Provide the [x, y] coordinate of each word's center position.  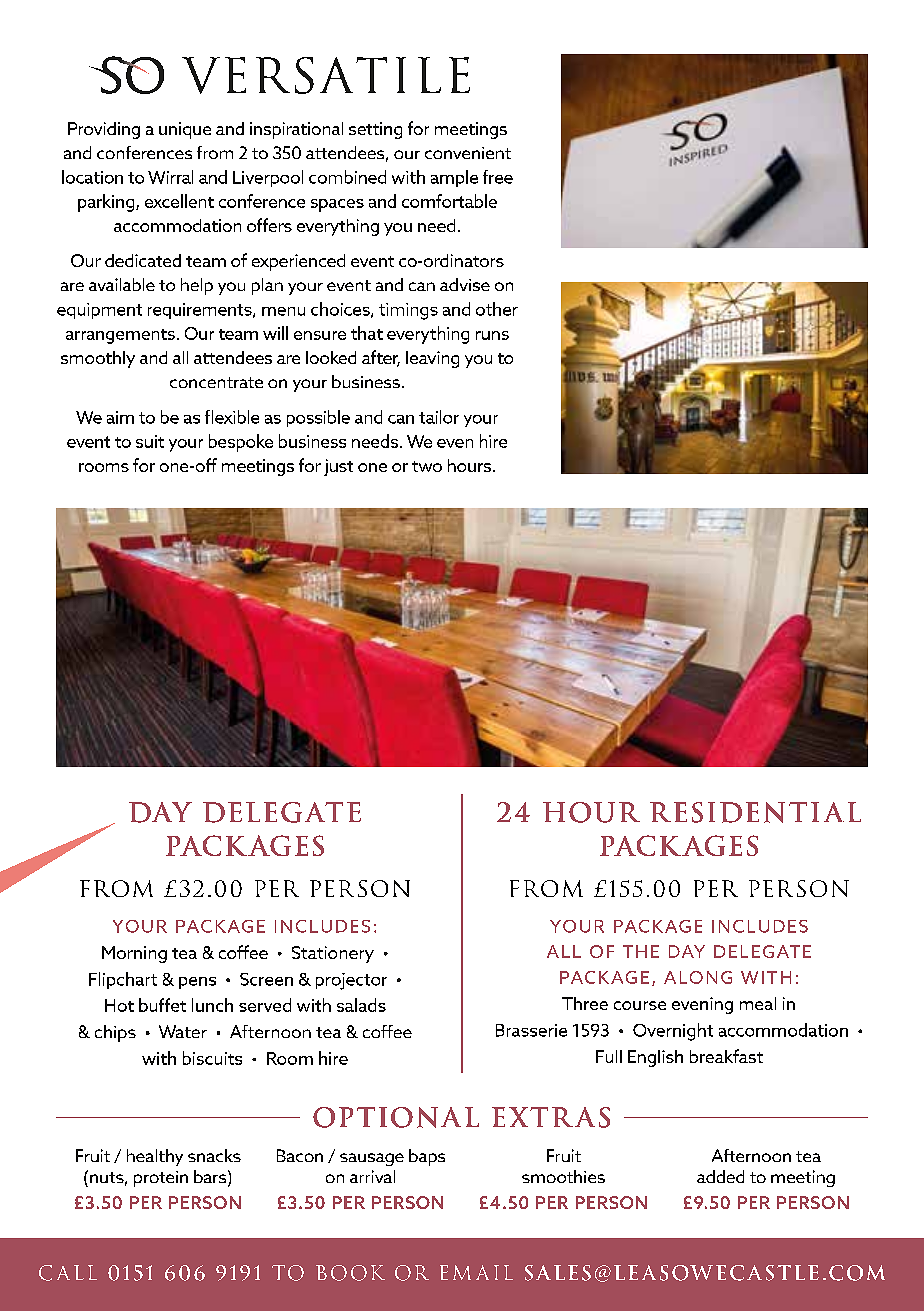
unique [185, 130]
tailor [439, 417]
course [640, 1005]
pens [197, 983]
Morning [134, 954]
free [498, 177]
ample [454, 178]
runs [492, 335]
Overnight [673, 1032]
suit [150, 441]
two [427, 466]
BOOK [350, 1273]
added [720, 1176]
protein [161, 1179]
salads [361, 1005]
